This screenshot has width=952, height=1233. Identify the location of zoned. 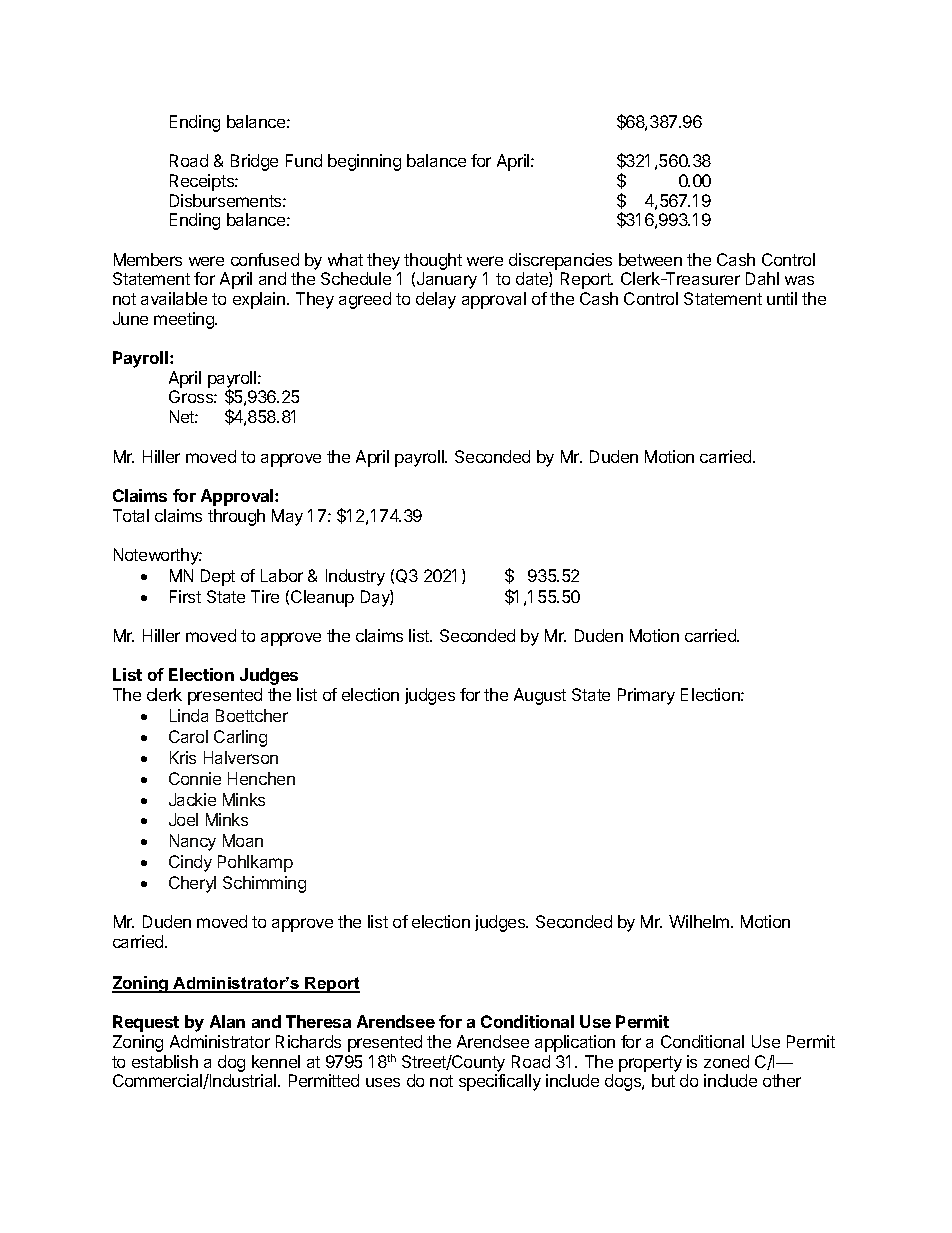
(726, 1061).
